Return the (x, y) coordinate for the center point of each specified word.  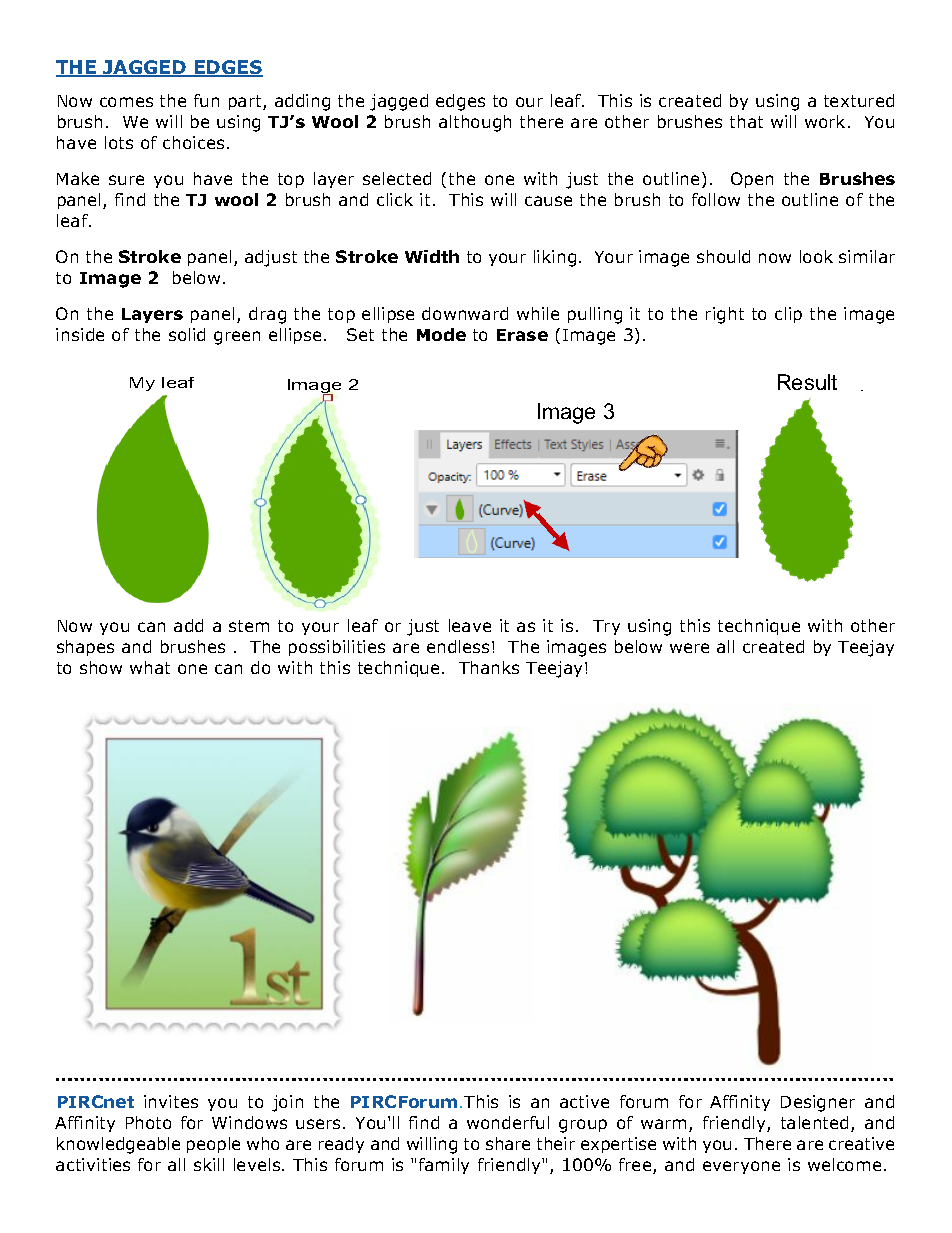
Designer (818, 1103)
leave (470, 625)
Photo (148, 1122)
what (150, 667)
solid (187, 334)
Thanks (489, 667)
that (746, 121)
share (508, 1143)
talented (814, 1122)
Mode (441, 334)
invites (171, 1101)
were (689, 648)
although (475, 123)
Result (807, 382)
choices (193, 142)
